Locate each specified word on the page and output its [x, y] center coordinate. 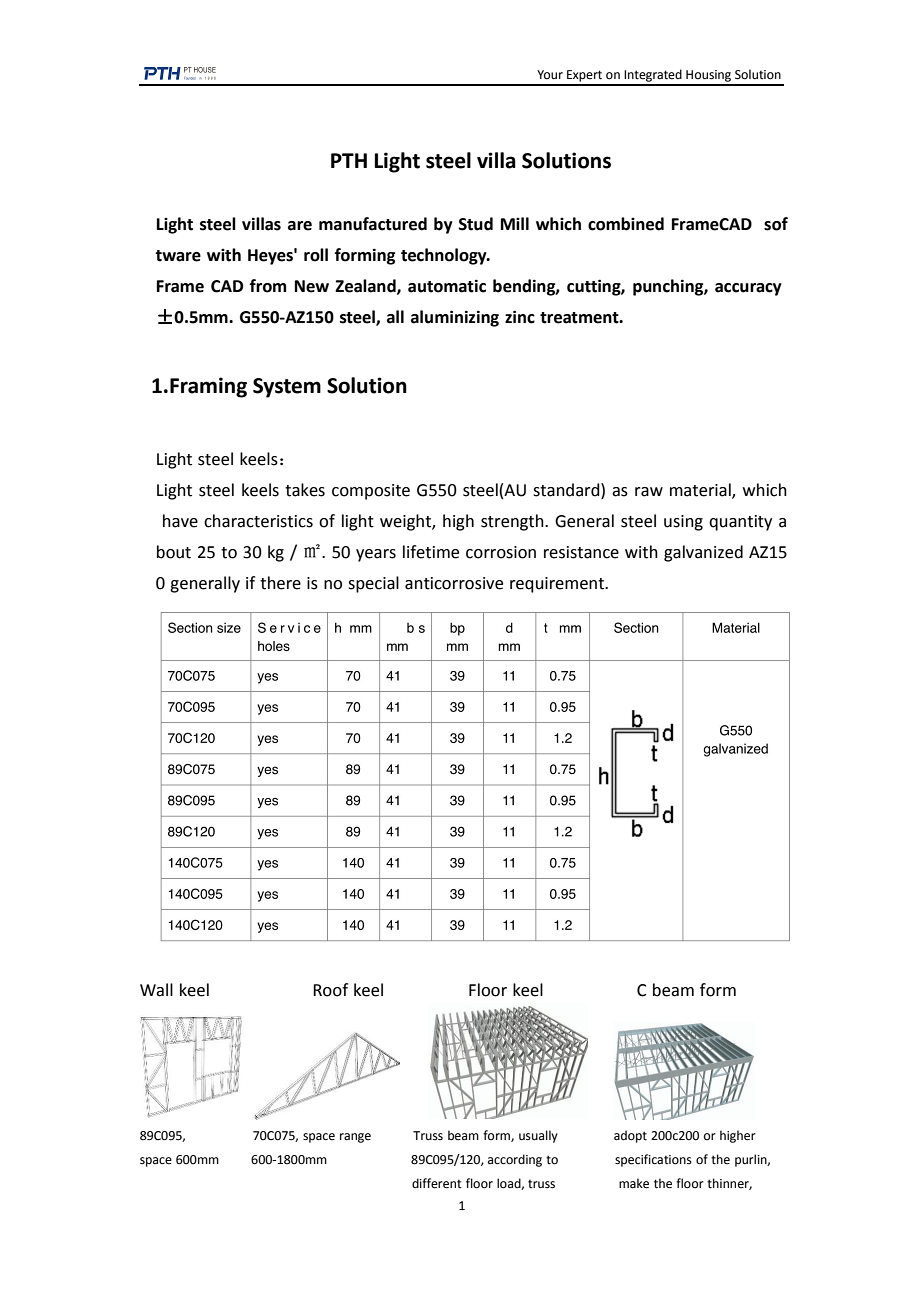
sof [776, 224]
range [355, 1138]
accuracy [748, 289]
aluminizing [455, 318]
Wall [156, 990]
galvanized [703, 553]
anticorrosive [454, 583]
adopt [630, 1136]
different [437, 1183]
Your [550, 74]
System [287, 388]
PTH [349, 160]
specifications [653, 1160]
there [280, 583]
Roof [330, 990]
